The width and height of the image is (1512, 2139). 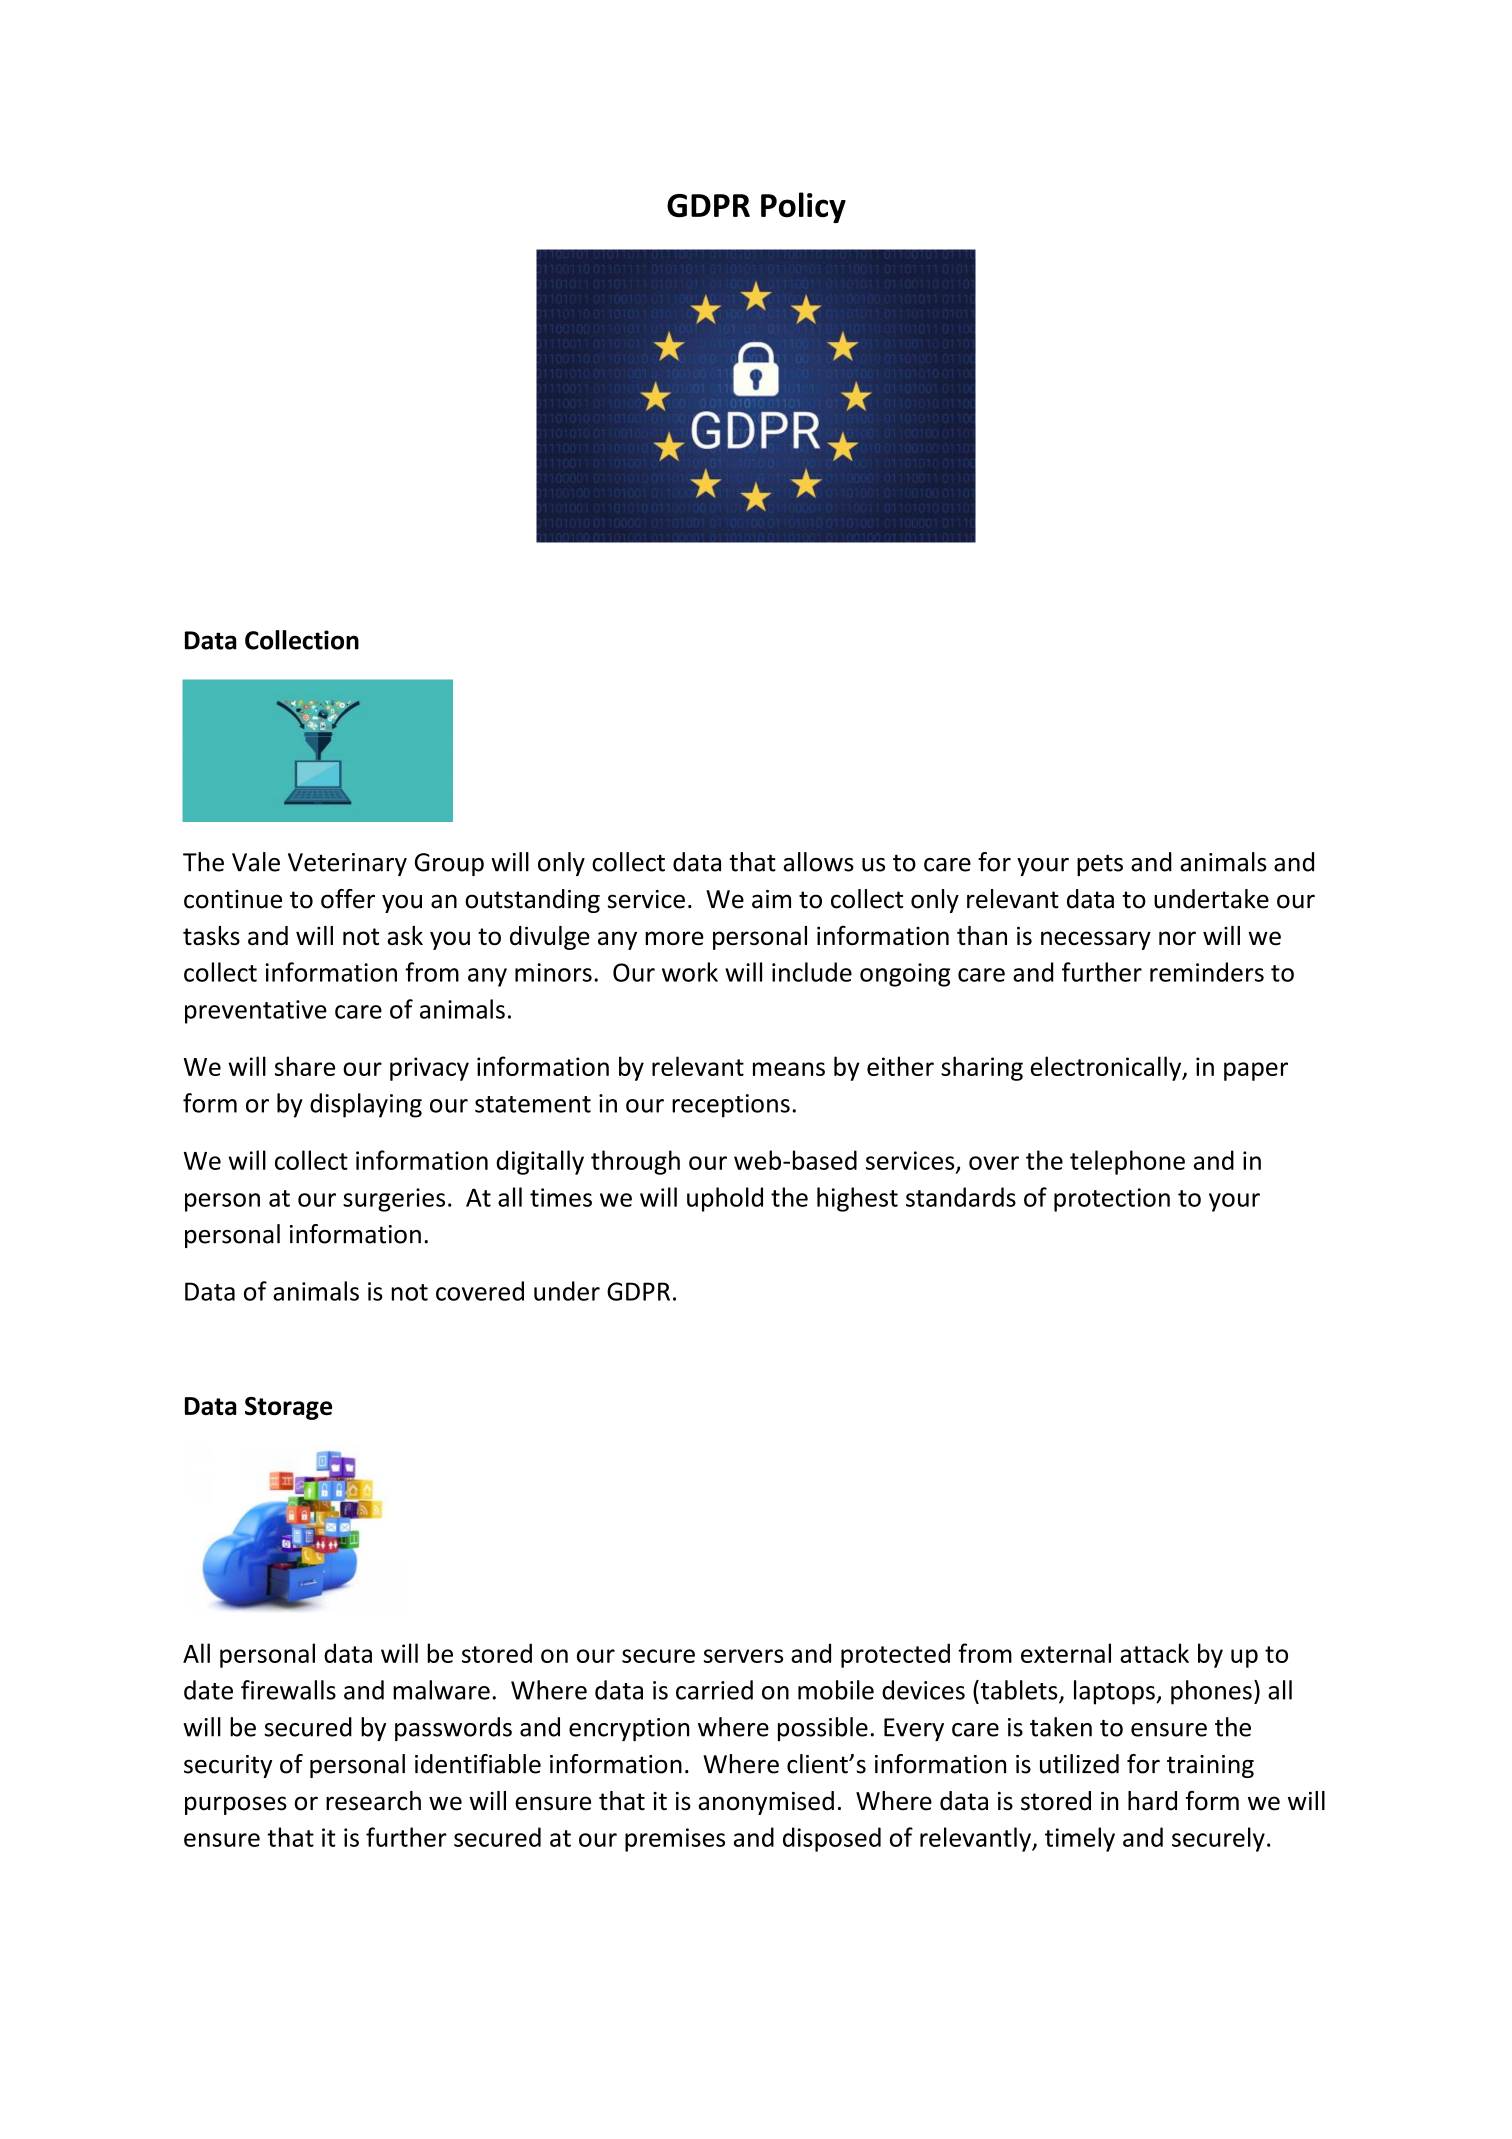 I want to click on aim, so click(x=771, y=899).
